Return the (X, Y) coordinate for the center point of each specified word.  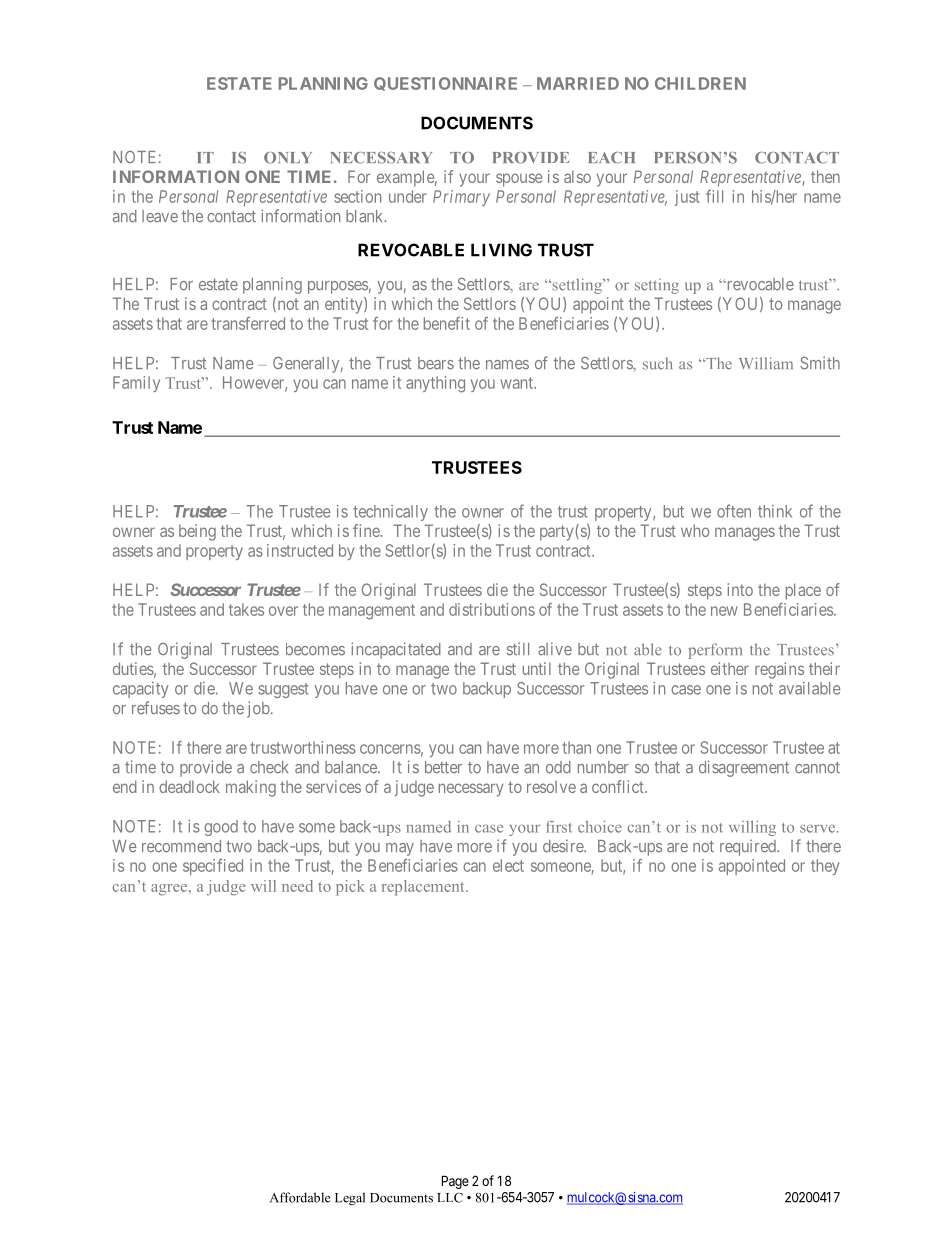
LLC (450, 1198)
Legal (350, 1199)
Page (455, 1182)
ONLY (288, 158)
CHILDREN (700, 83)
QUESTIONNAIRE (445, 84)
